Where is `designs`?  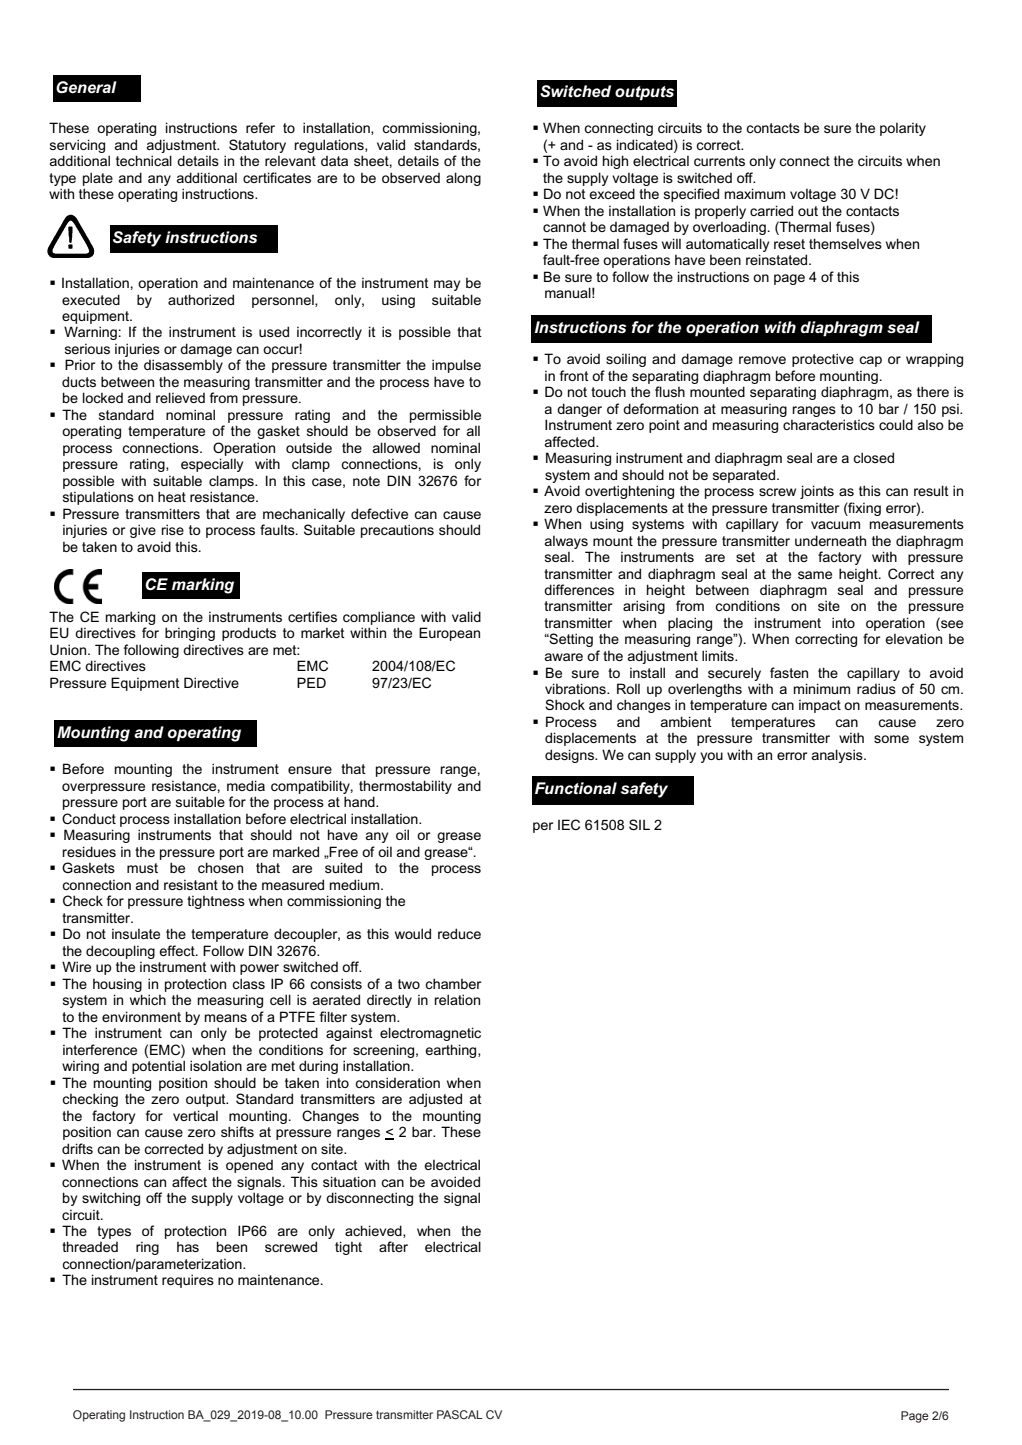
designs is located at coordinates (570, 756).
